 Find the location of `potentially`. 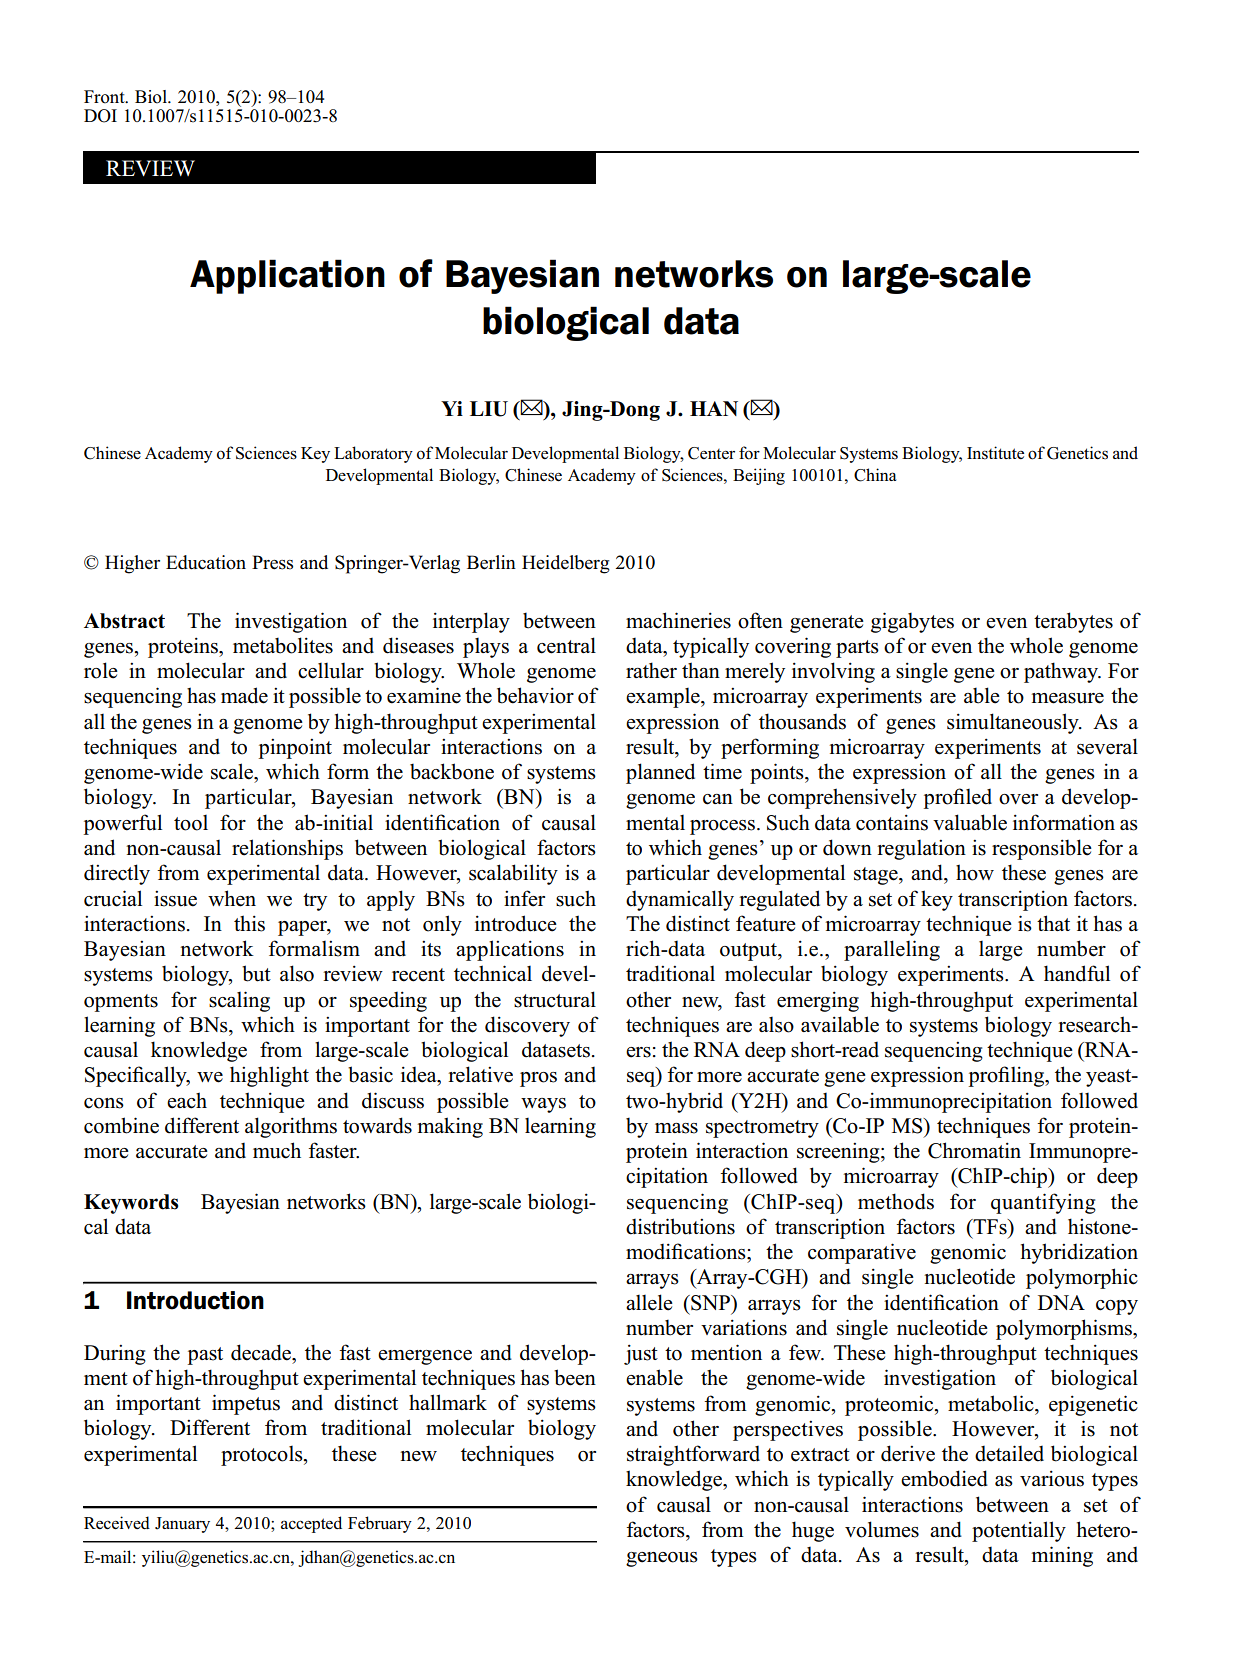

potentially is located at coordinates (1019, 1531).
